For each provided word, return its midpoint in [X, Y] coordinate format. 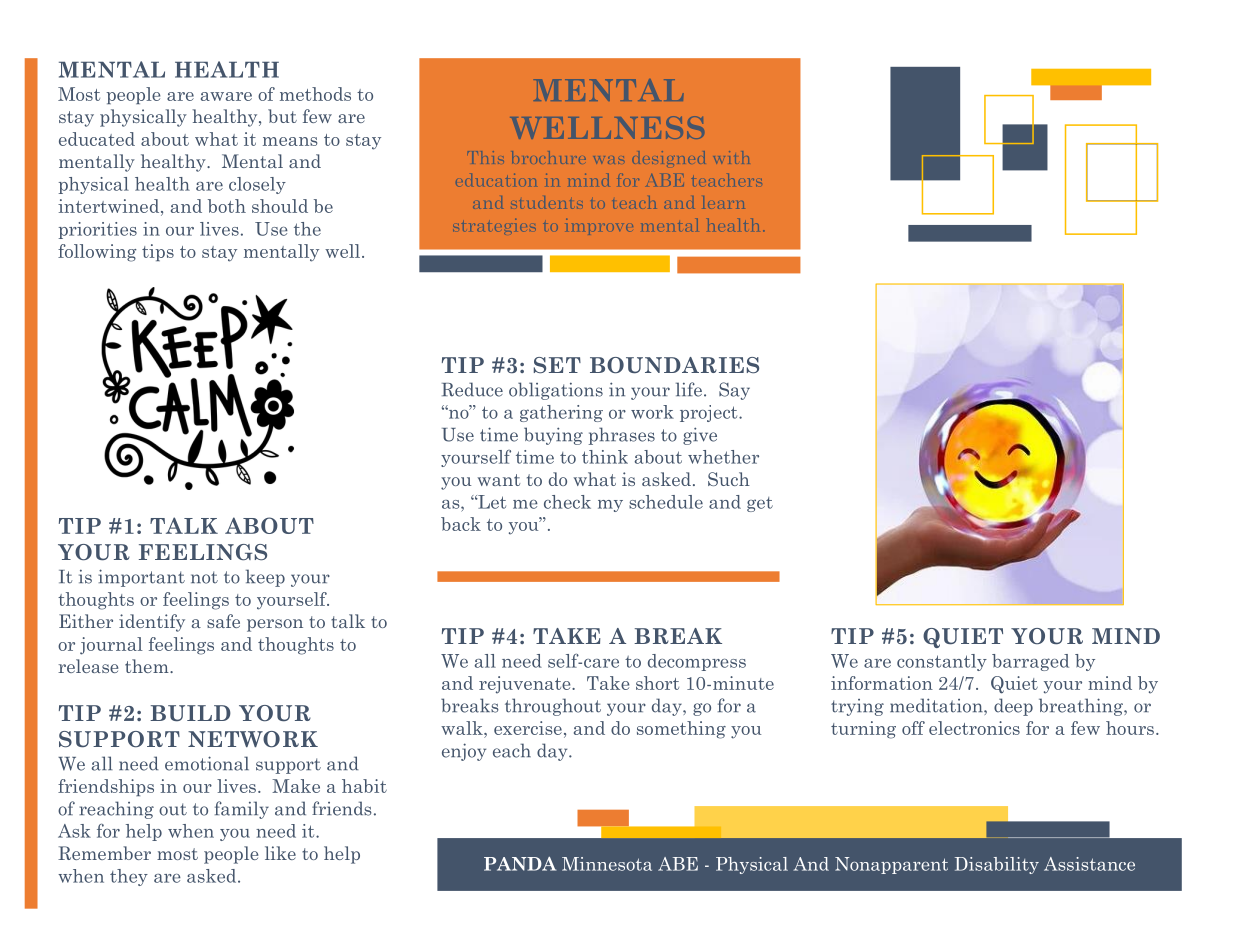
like [280, 853]
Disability [997, 865]
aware [226, 96]
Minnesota [607, 864]
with [731, 157]
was [609, 160]
